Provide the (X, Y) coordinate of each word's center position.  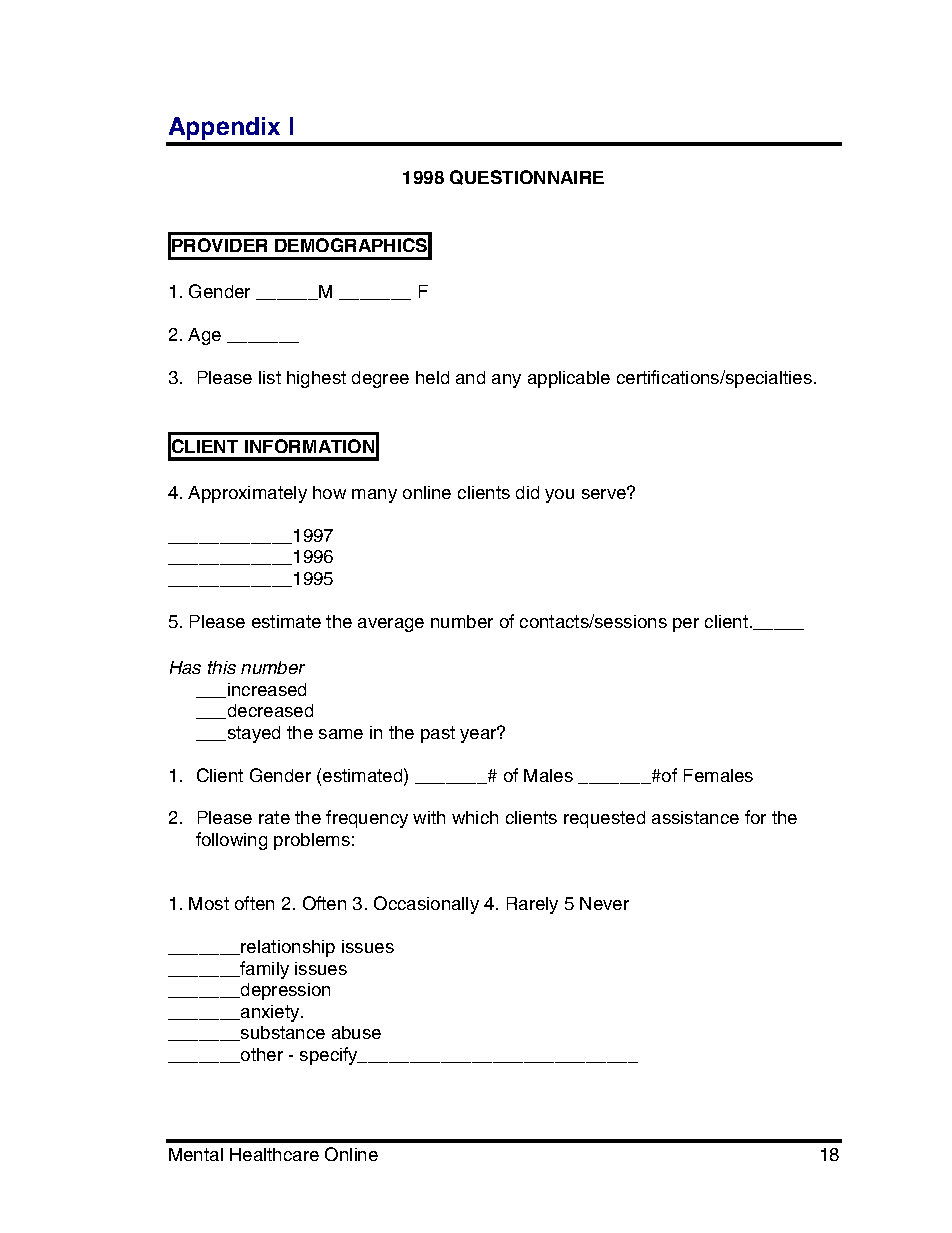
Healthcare (274, 1154)
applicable (569, 379)
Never (604, 903)
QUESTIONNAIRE (527, 177)
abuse (356, 1032)
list (270, 377)
